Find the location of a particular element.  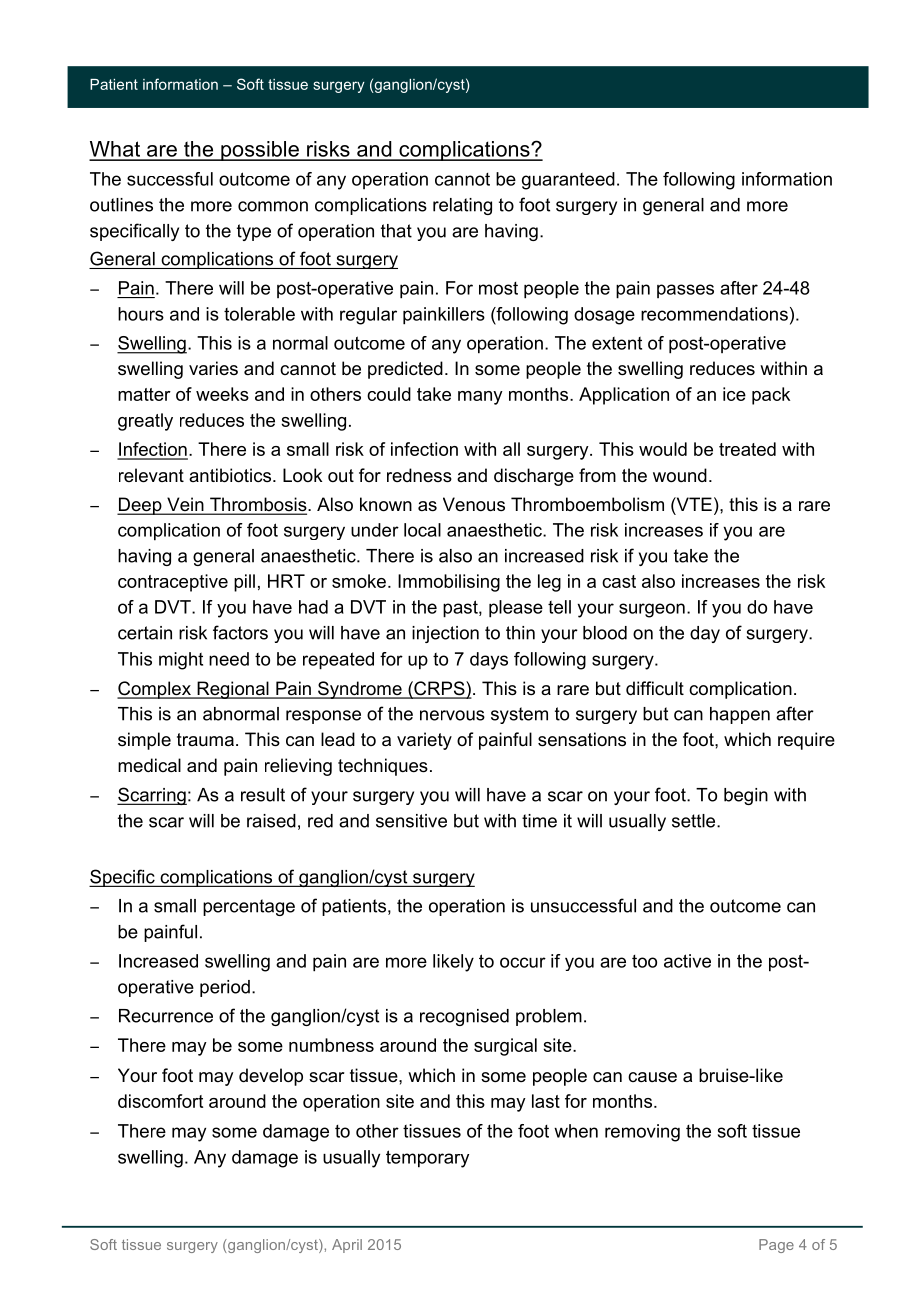

sensitive is located at coordinates (411, 821).
